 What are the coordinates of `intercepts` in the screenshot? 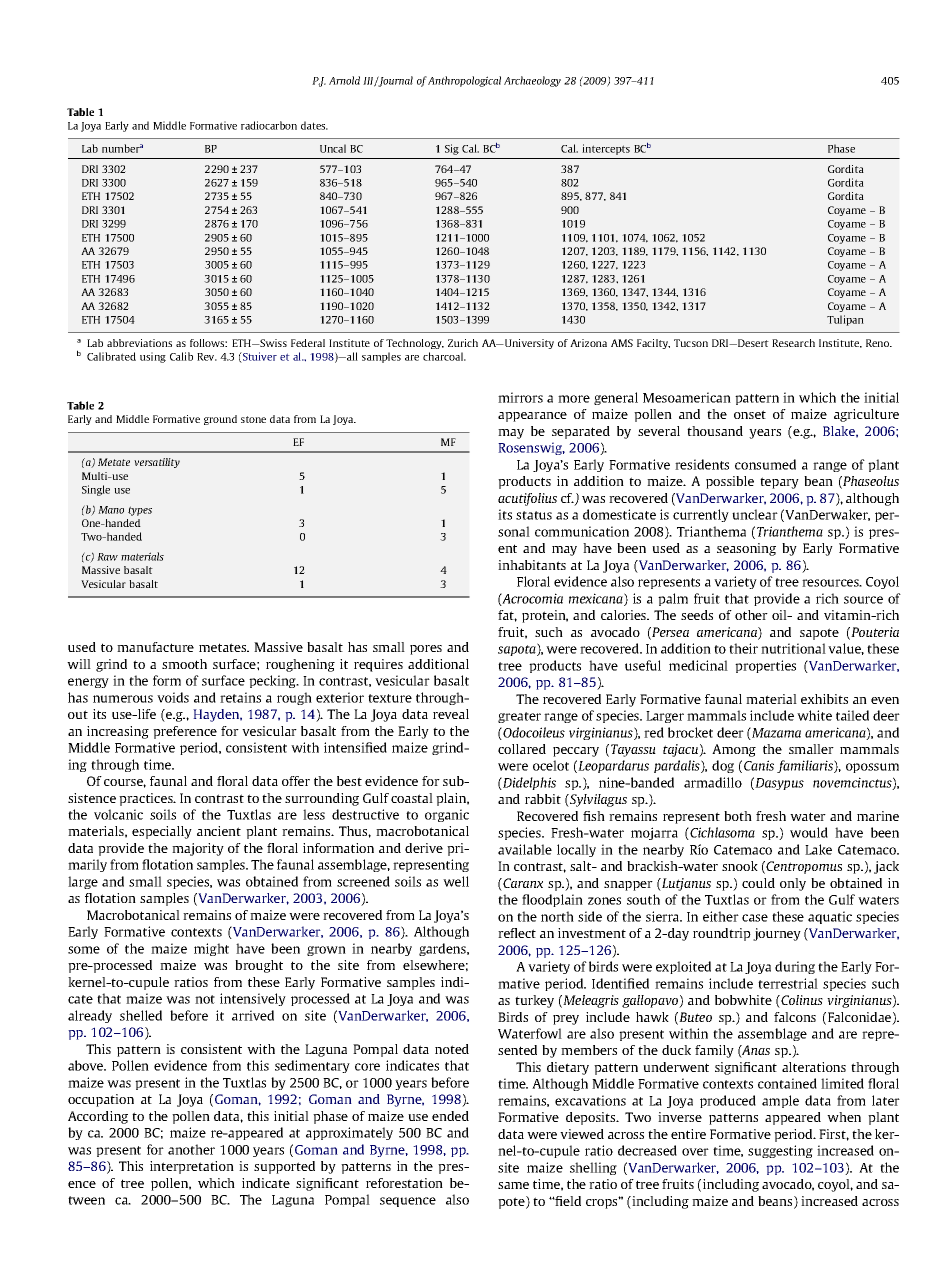 It's located at (606, 149).
